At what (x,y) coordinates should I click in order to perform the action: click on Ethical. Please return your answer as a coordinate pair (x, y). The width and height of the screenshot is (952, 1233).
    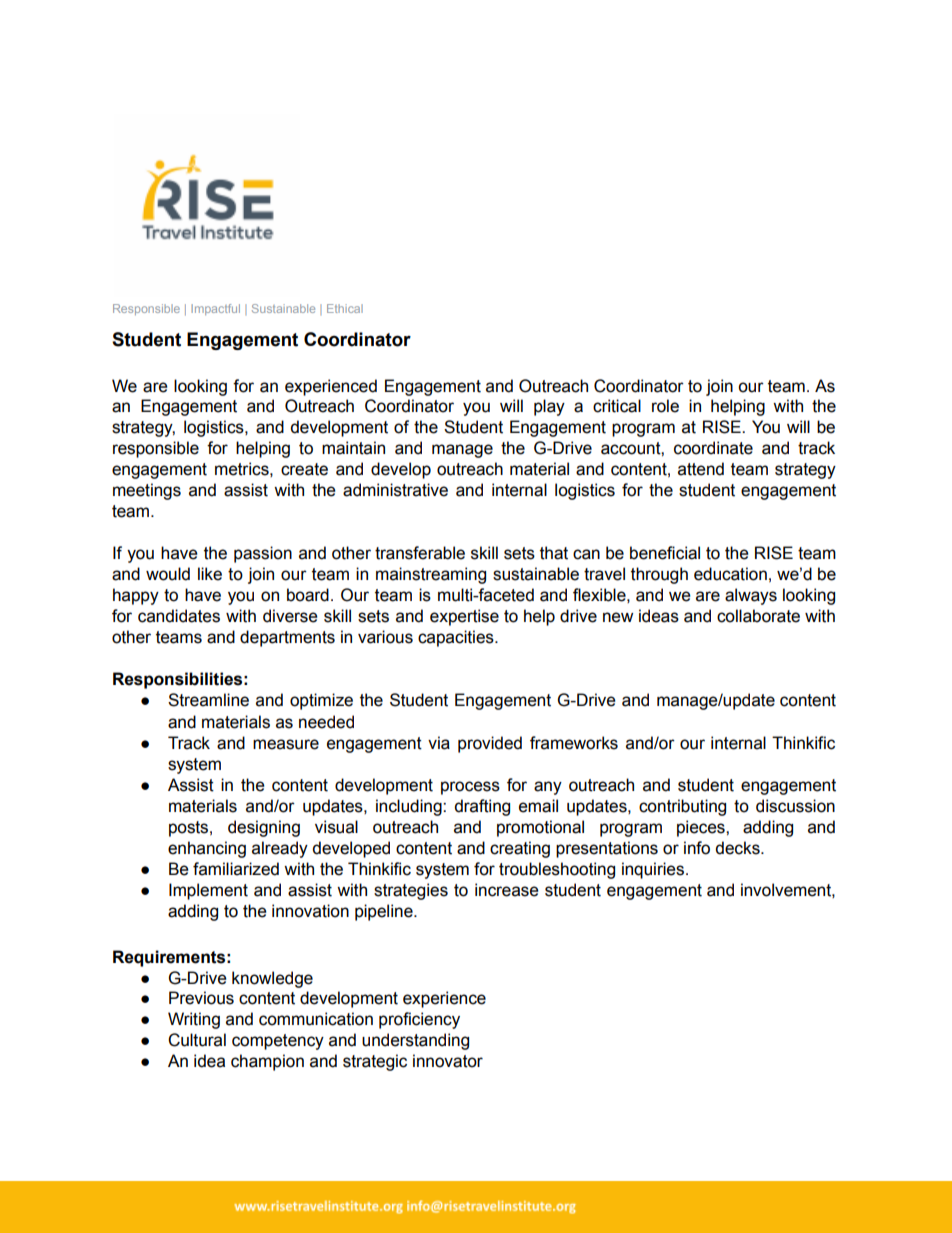
    Looking at the image, I should click on (345, 308).
